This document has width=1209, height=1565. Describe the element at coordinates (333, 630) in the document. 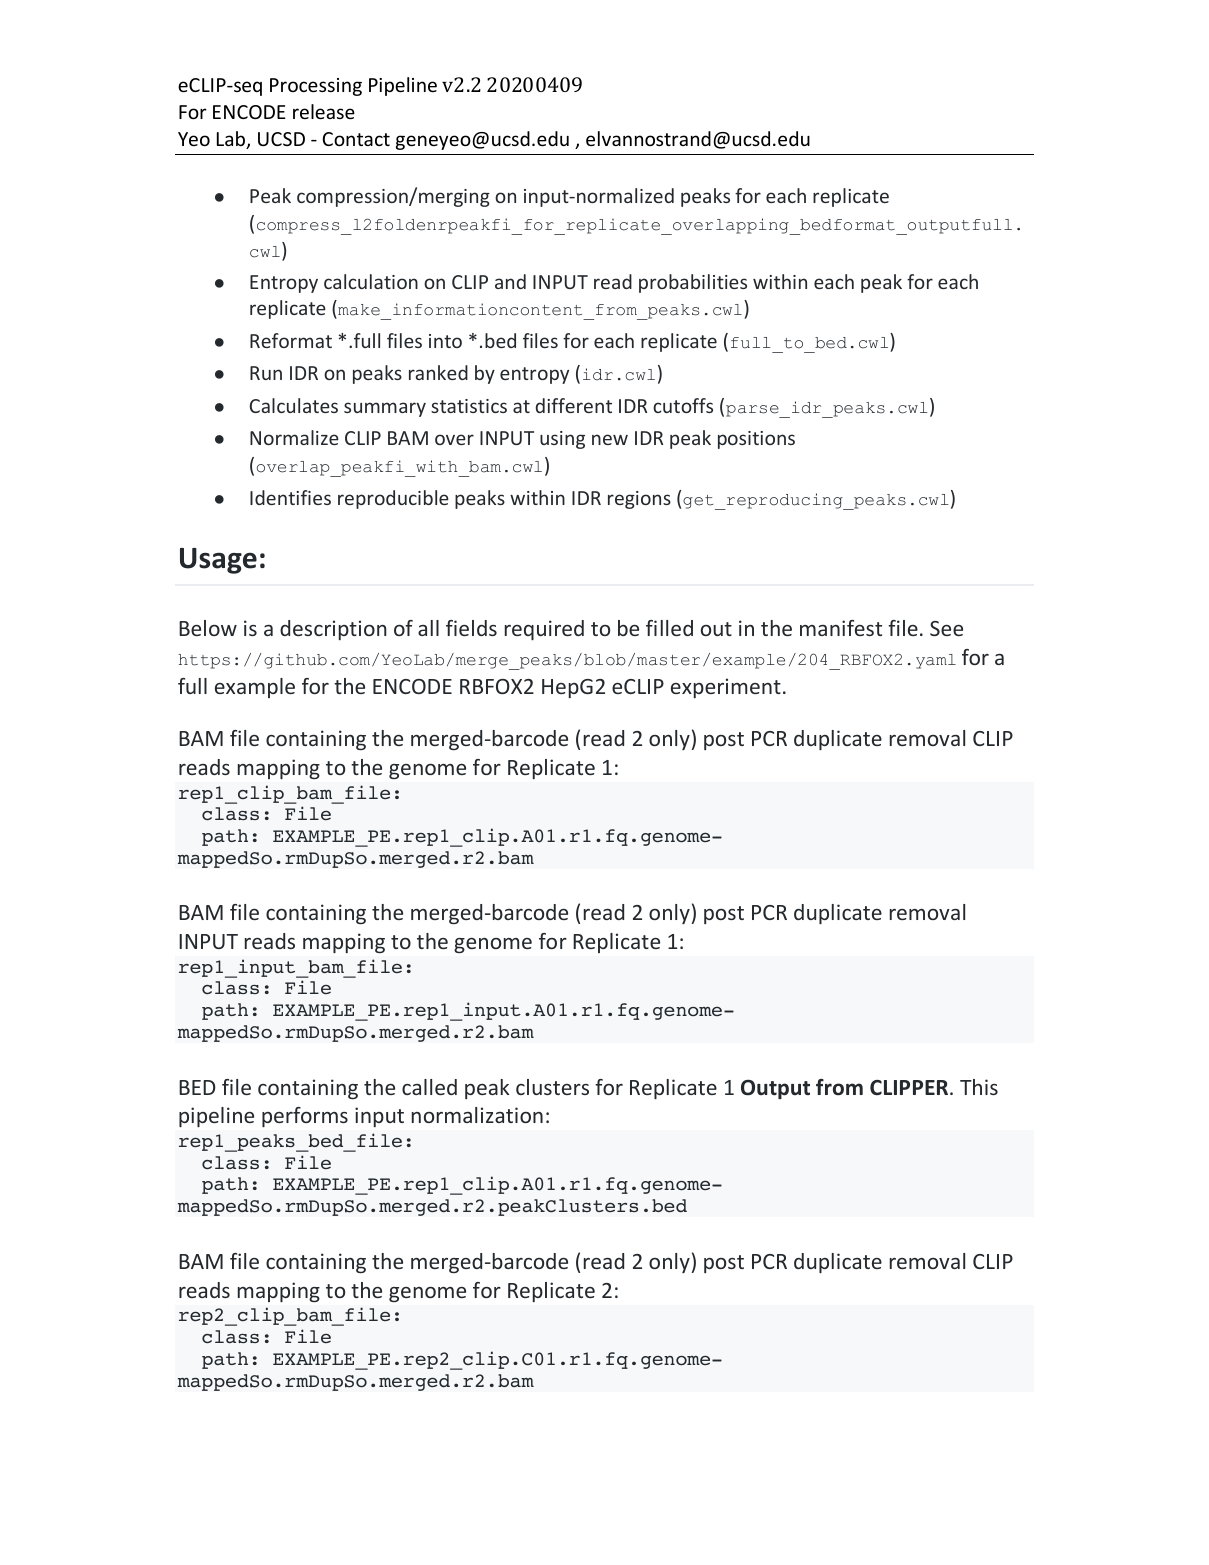

I see `description` at that location.
